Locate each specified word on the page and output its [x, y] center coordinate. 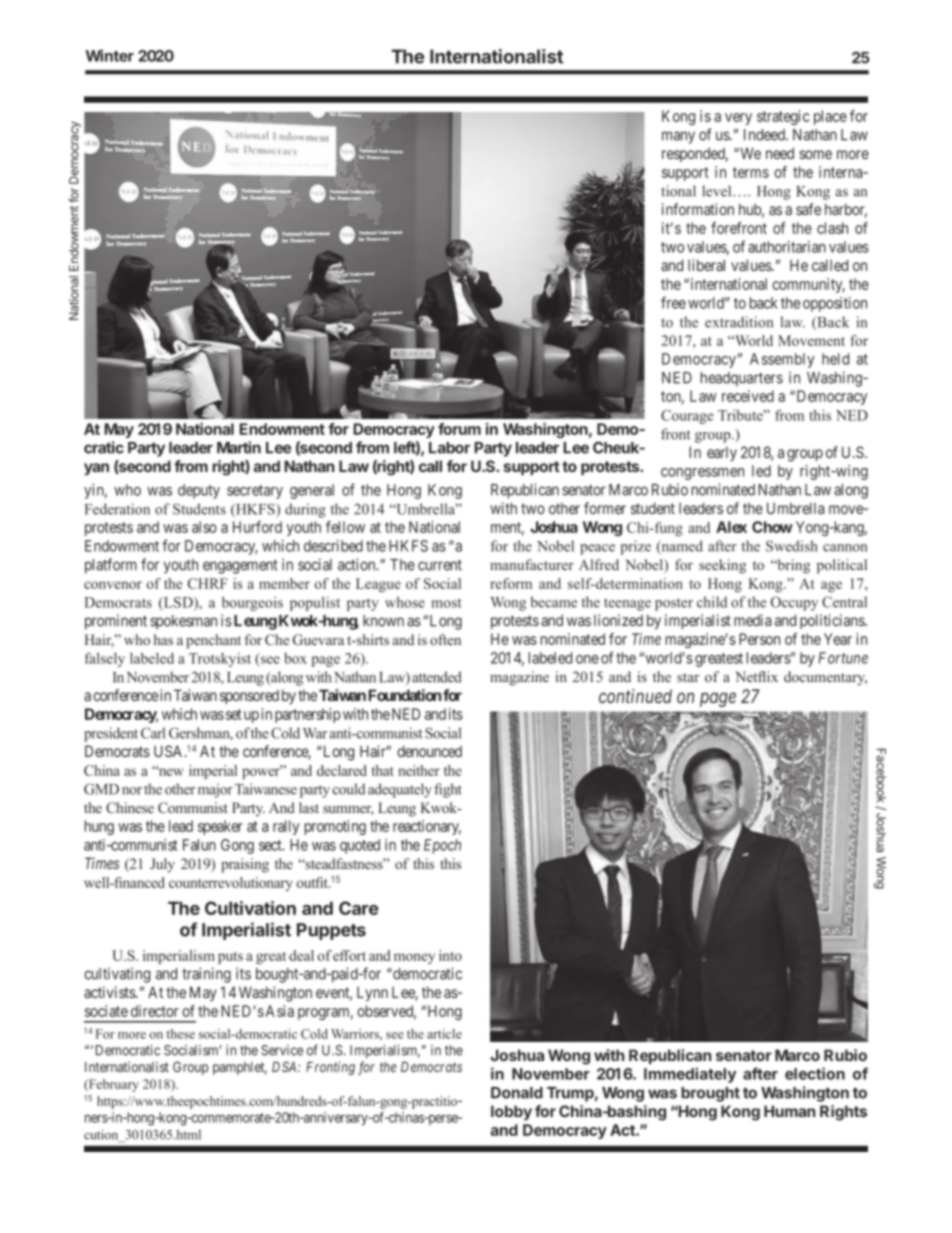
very [738, 119]
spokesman [183, 622]
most [446, 603]
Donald [517, 1093]
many [678, 137]
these [180, 1034]
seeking [722, 566]
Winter [109, 55]
